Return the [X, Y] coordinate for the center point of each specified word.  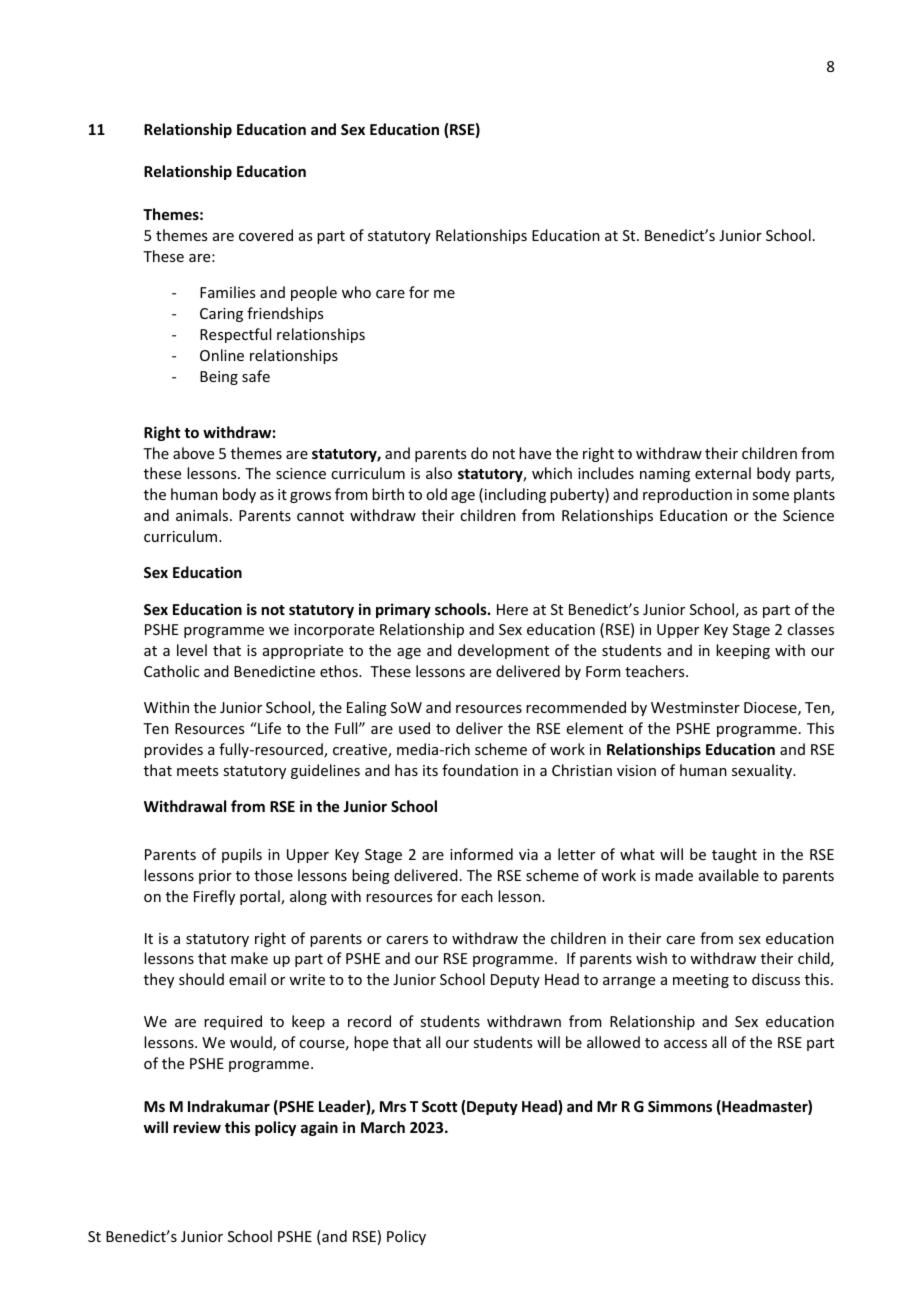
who [356, 292]
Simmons [680, 1106]
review [197, 1127]
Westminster [695, 707]
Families [227, 292]
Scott [439, 1106]
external [723, 473]
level [192, 650]
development [503, 651]
